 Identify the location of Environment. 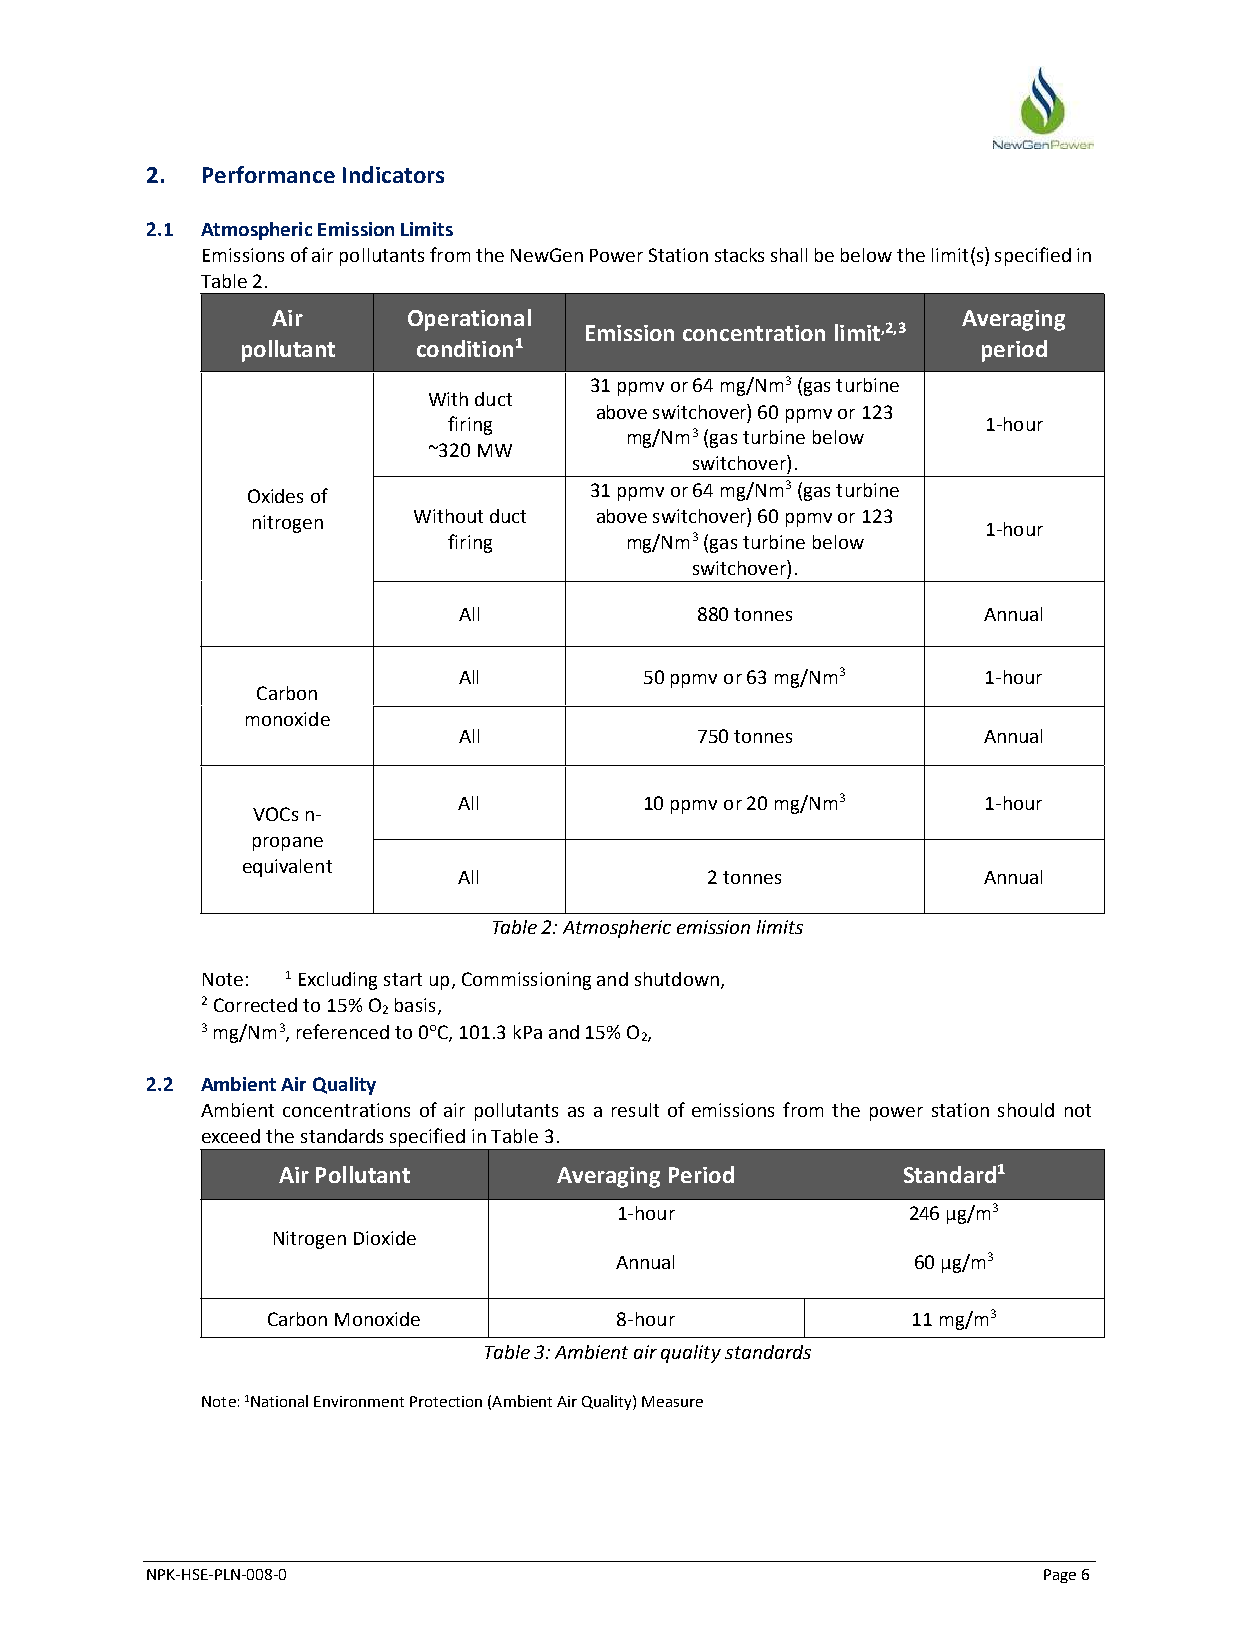
(359, 1401).
